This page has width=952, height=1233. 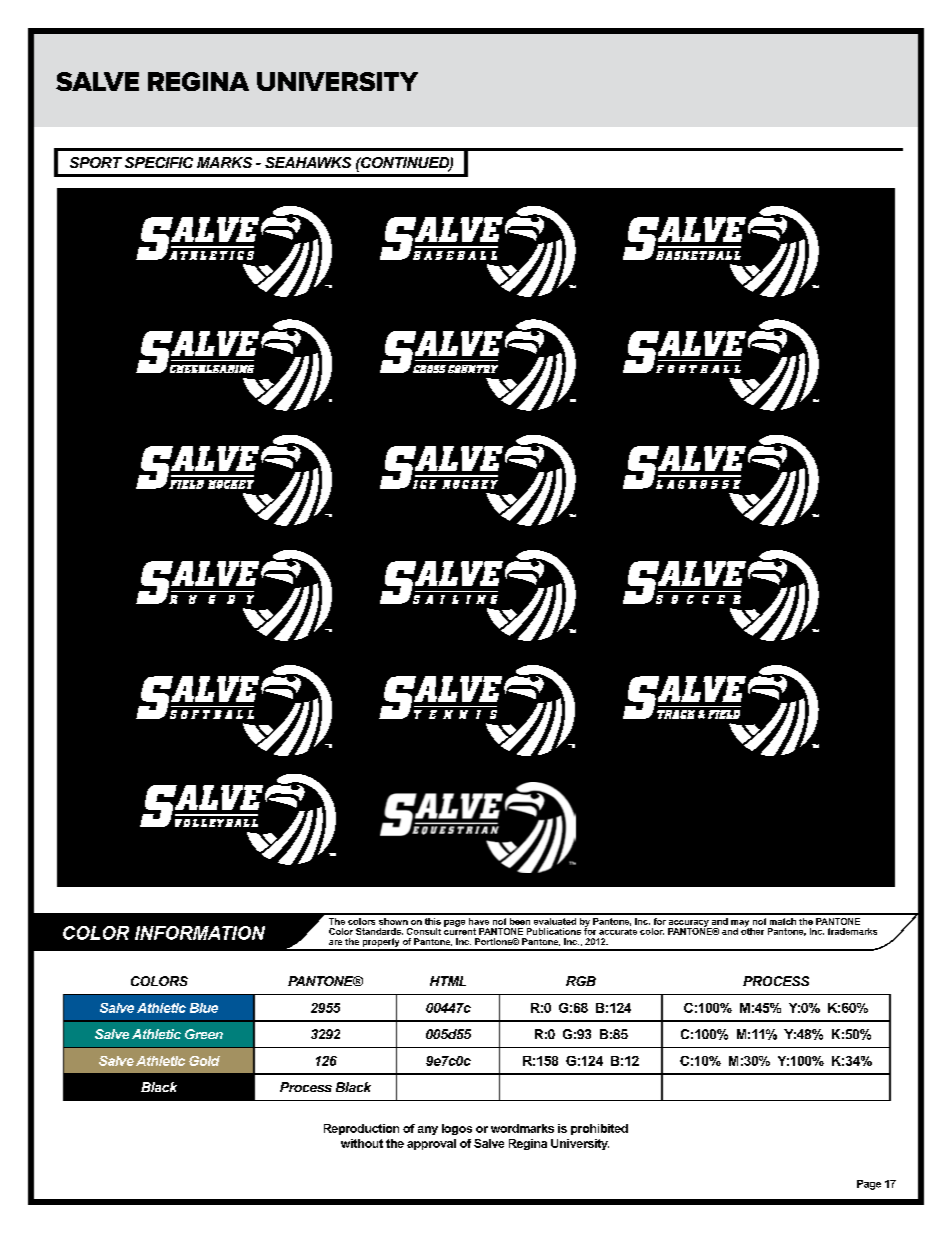 What do you see at coordinates (204, 1061) in the page?
I see `Gold` at bounding box center [204, 1061].
